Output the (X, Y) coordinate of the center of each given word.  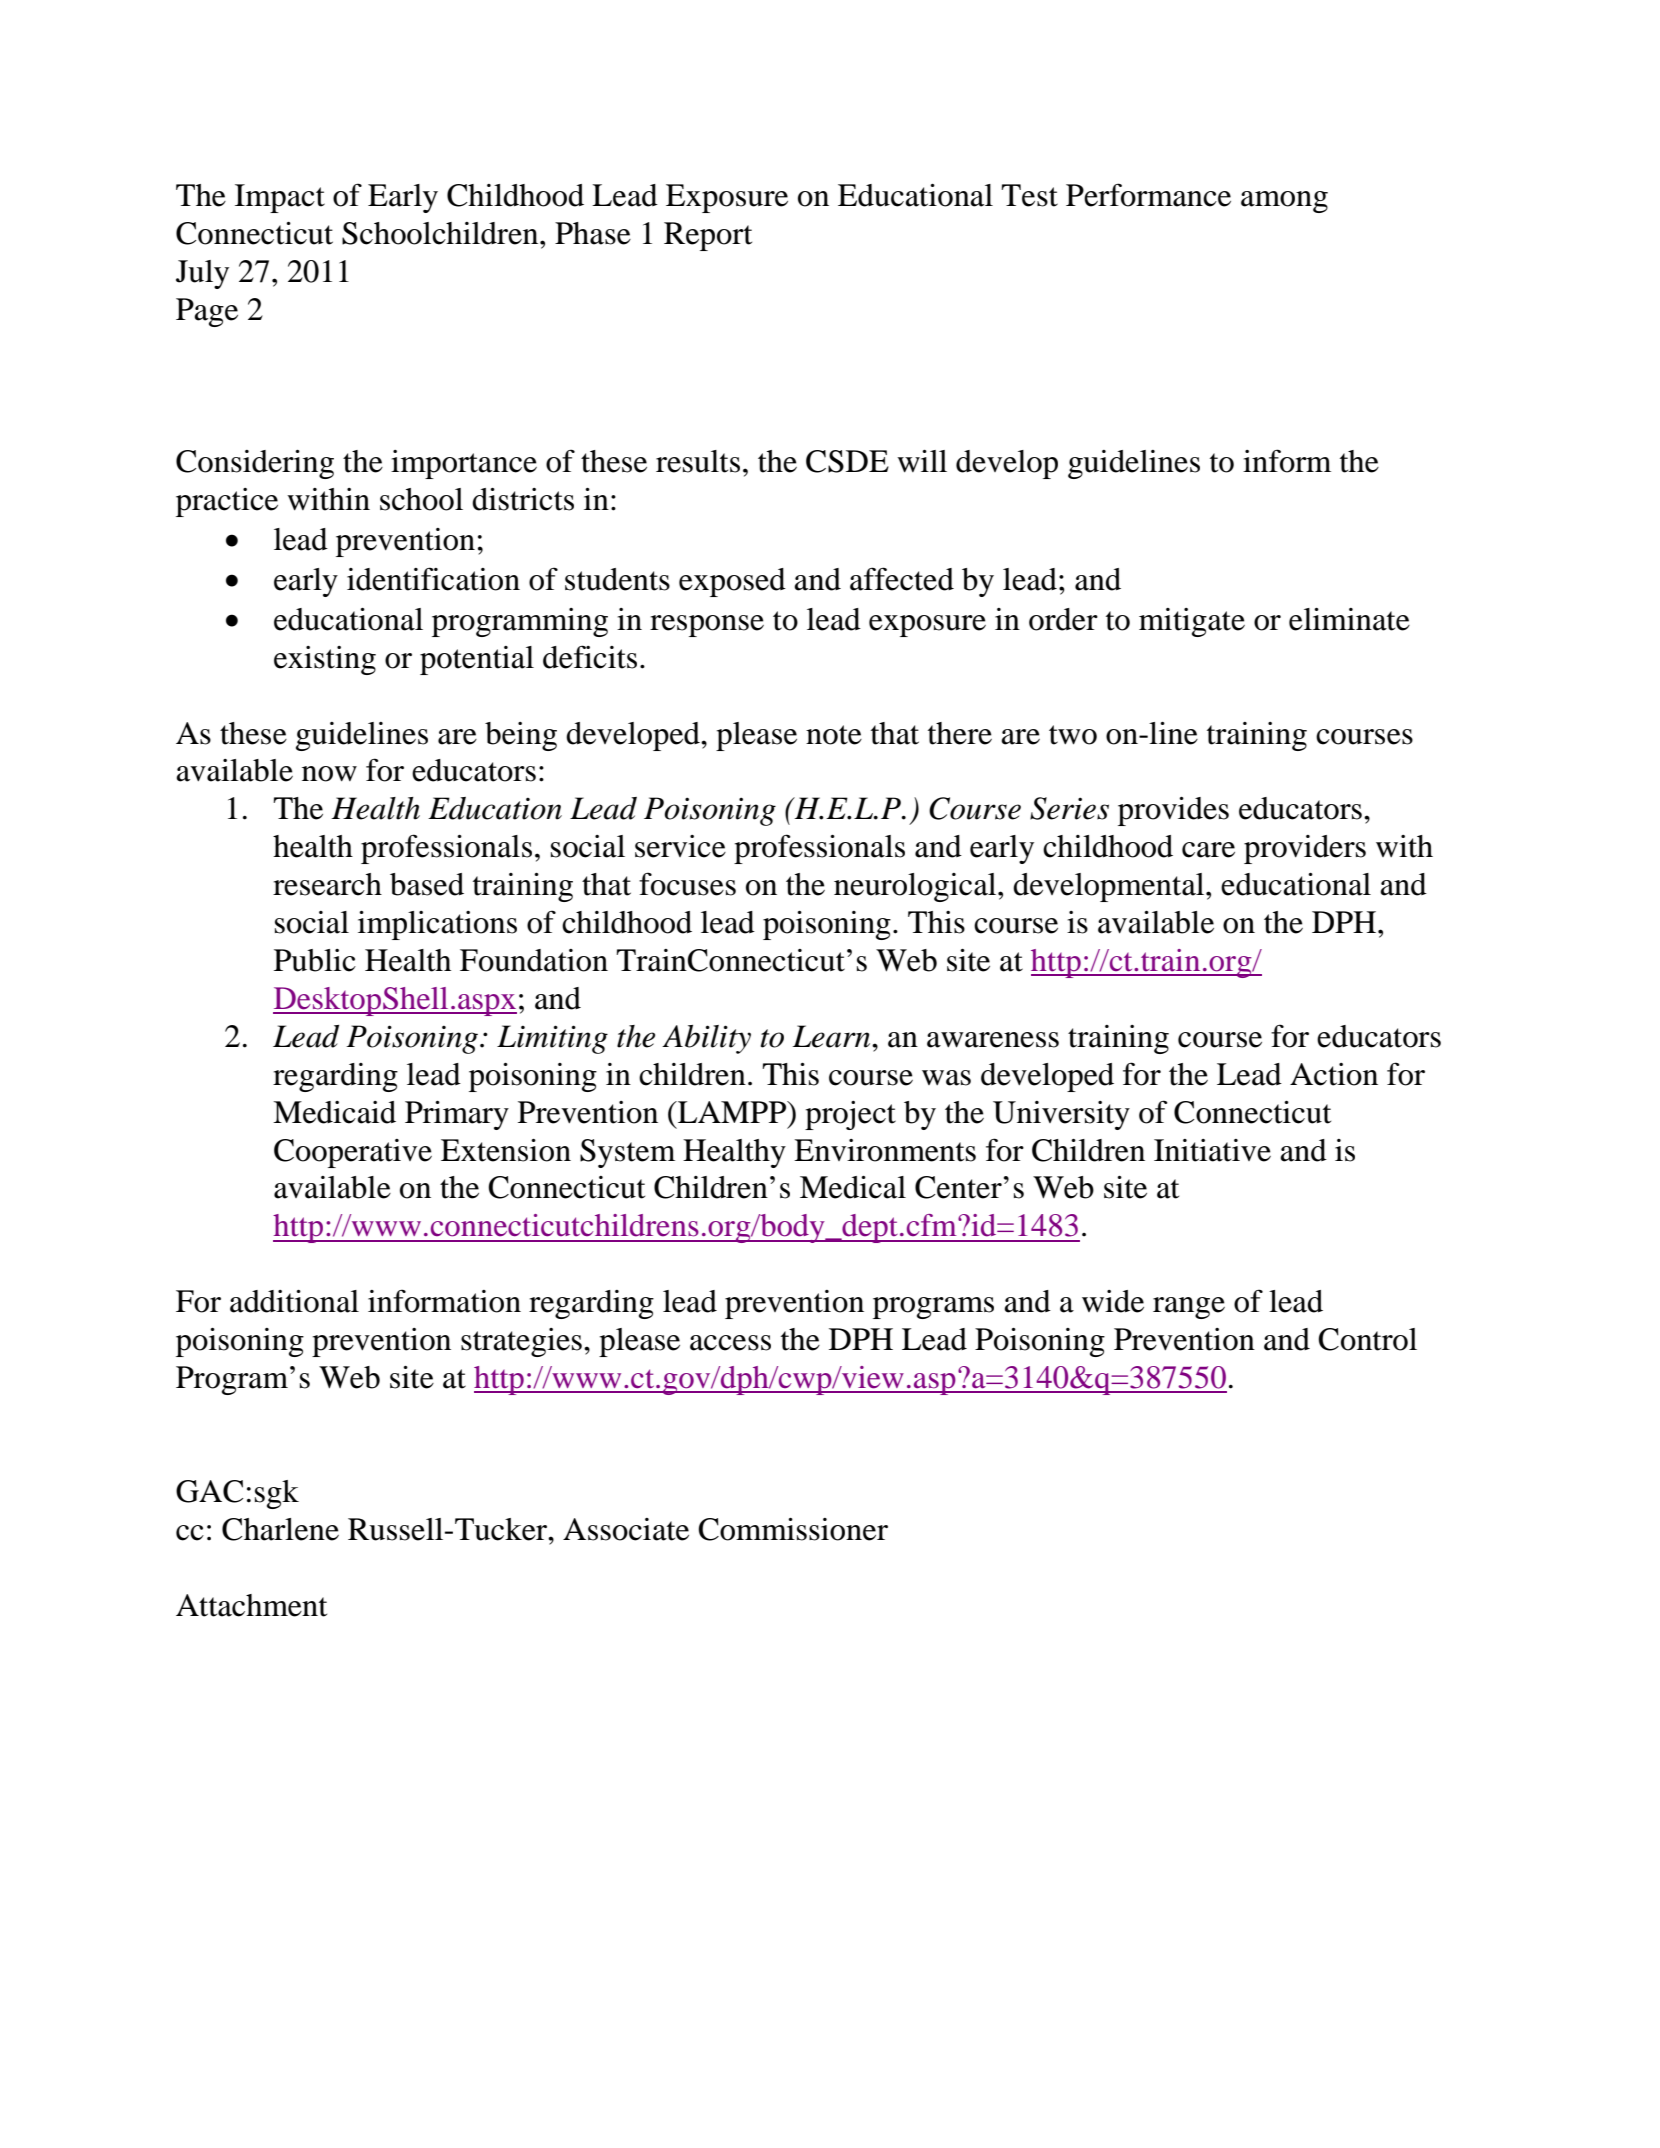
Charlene (280, 1529)
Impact (280, 198)
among (1284, 202)
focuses (687, 884)
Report (708, 236)
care (1208, 850)
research (327, 884)
